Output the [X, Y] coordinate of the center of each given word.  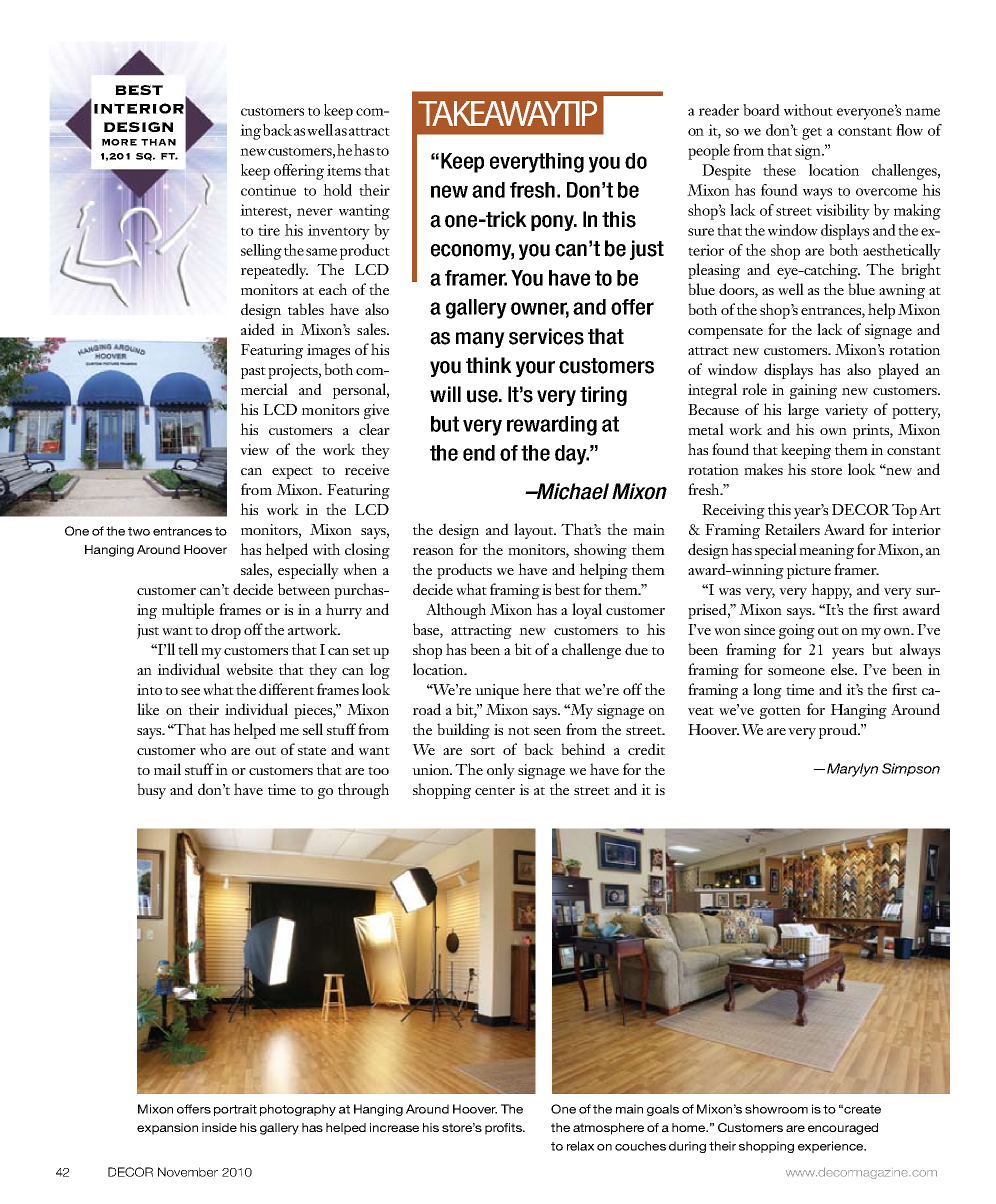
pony [554, 223]
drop [226, 631]
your [535, 369]
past [253, 373]
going [797, 631]
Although [456, 611]
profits [504, 1129]
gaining [813, 391]
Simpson [911, 769]
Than [158, 142]
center [495, 791]
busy [151, 791]
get [812, 133]
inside [219, 1127]
